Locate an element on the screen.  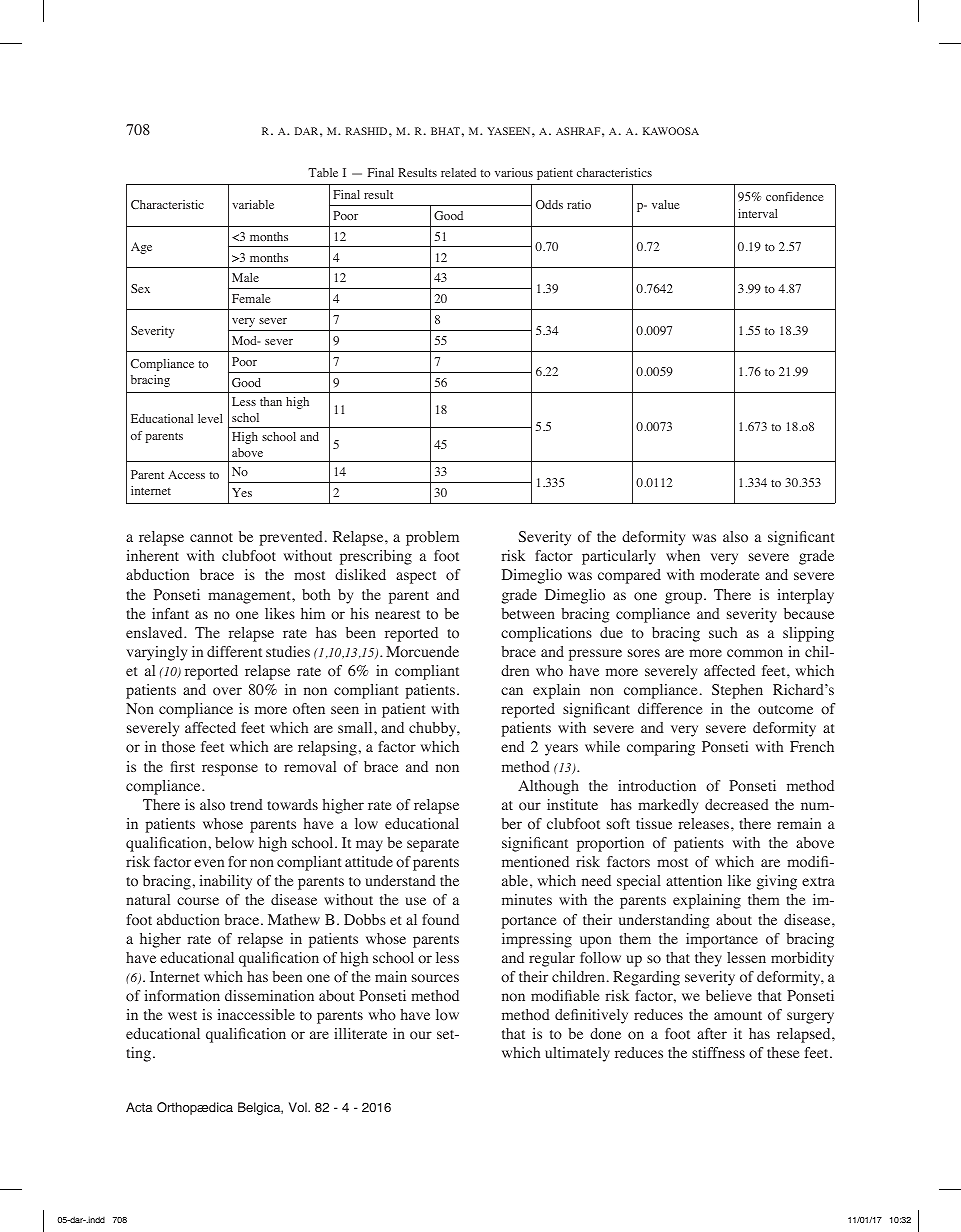
Vol is located at coordinates (299, 1107).
